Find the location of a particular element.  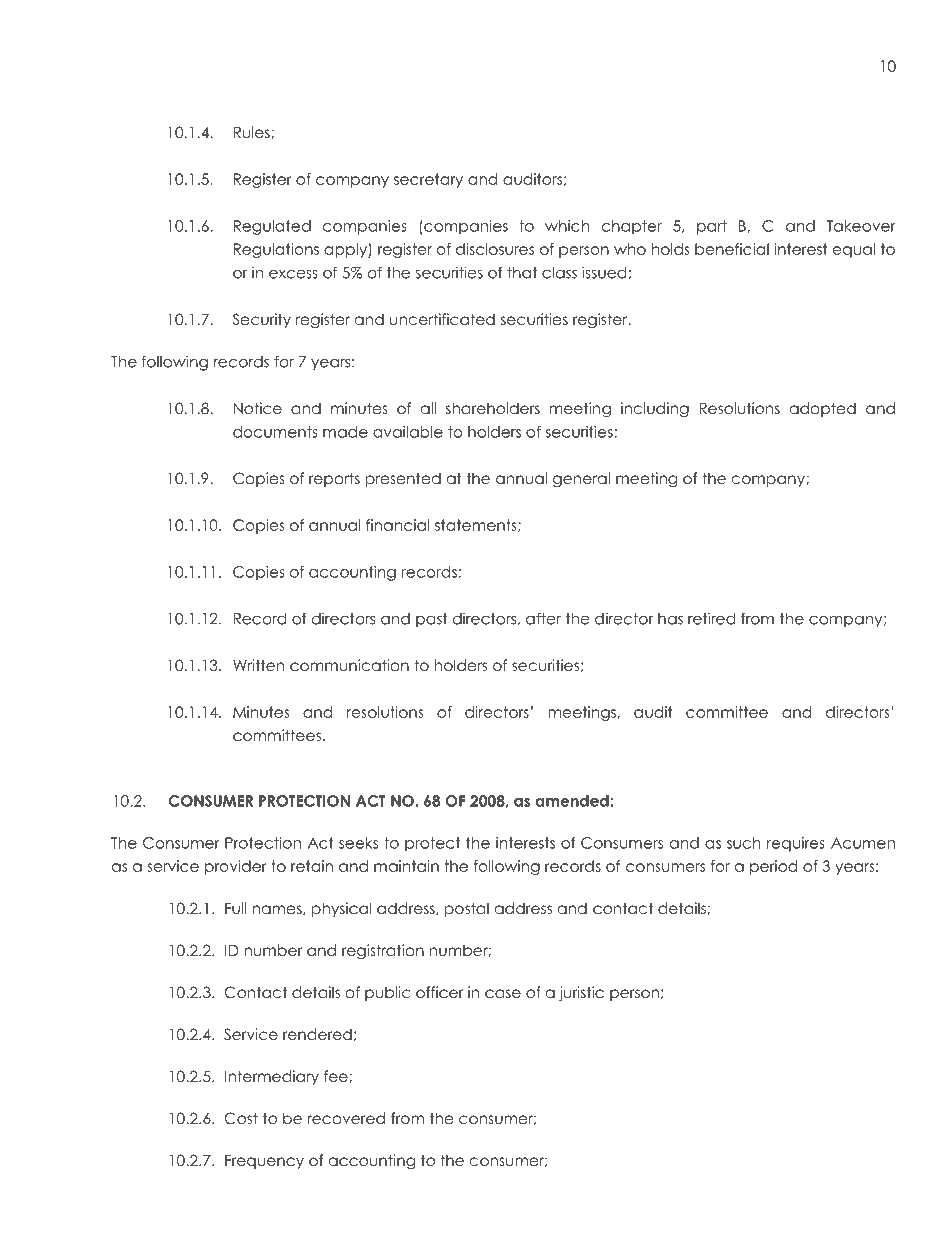

reports is located at coordinates (334, 479).
